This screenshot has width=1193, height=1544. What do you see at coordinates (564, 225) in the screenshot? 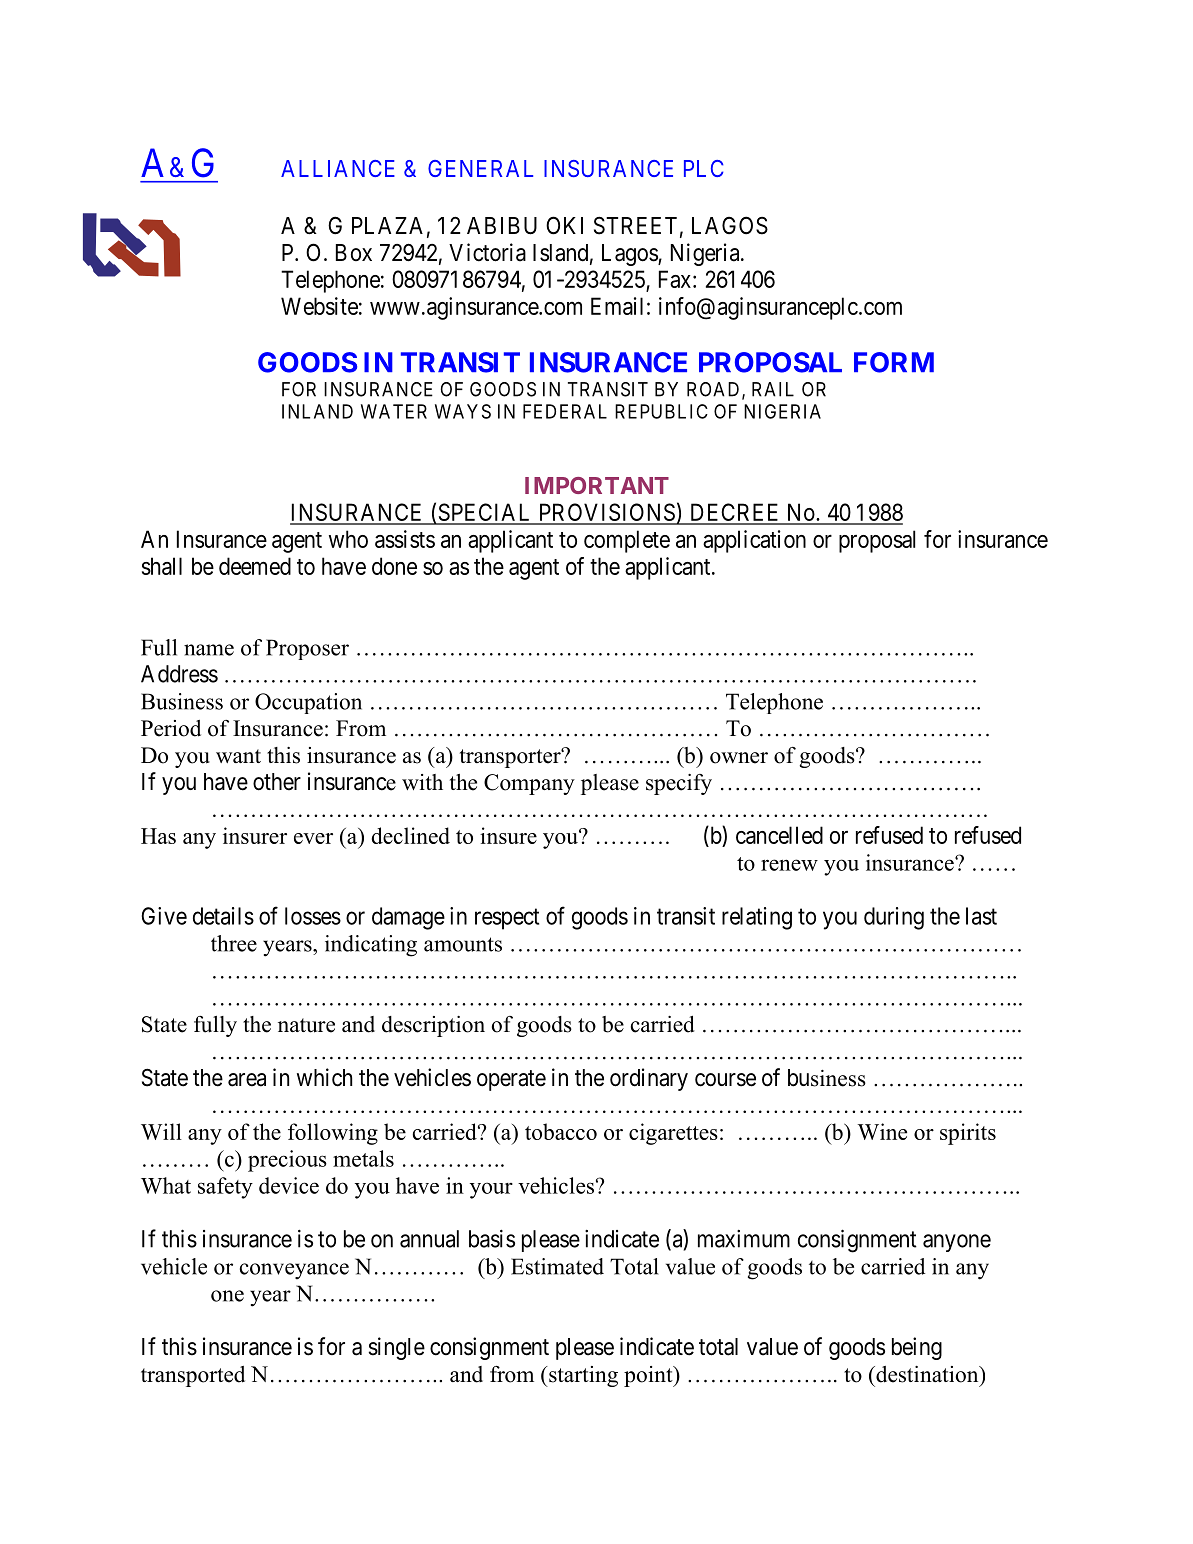
I see `OKI` at bounding box center [564, 225].
